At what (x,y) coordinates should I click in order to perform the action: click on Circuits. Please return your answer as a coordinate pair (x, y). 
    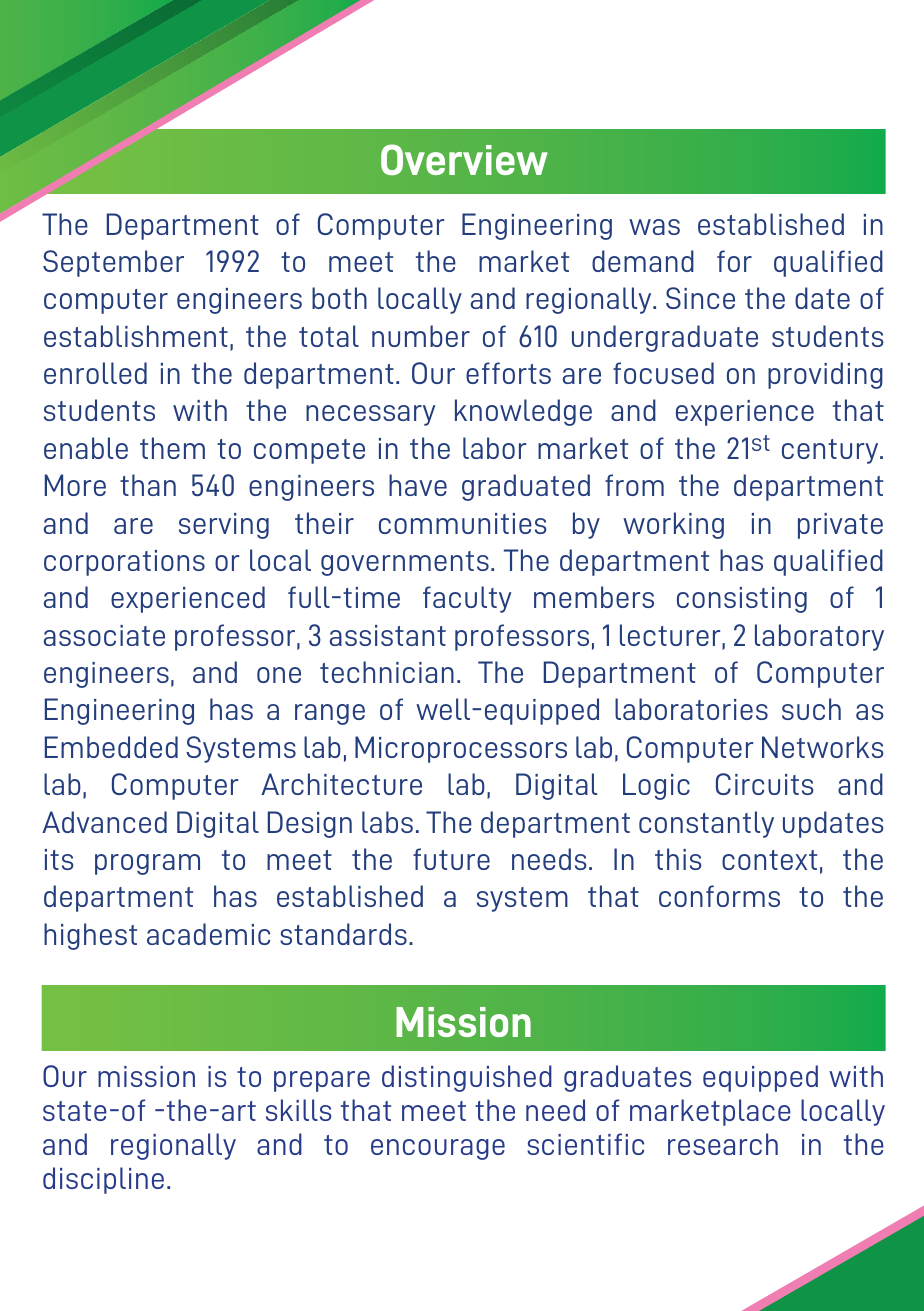
    Looking at the image, I should click on (765, 784).
